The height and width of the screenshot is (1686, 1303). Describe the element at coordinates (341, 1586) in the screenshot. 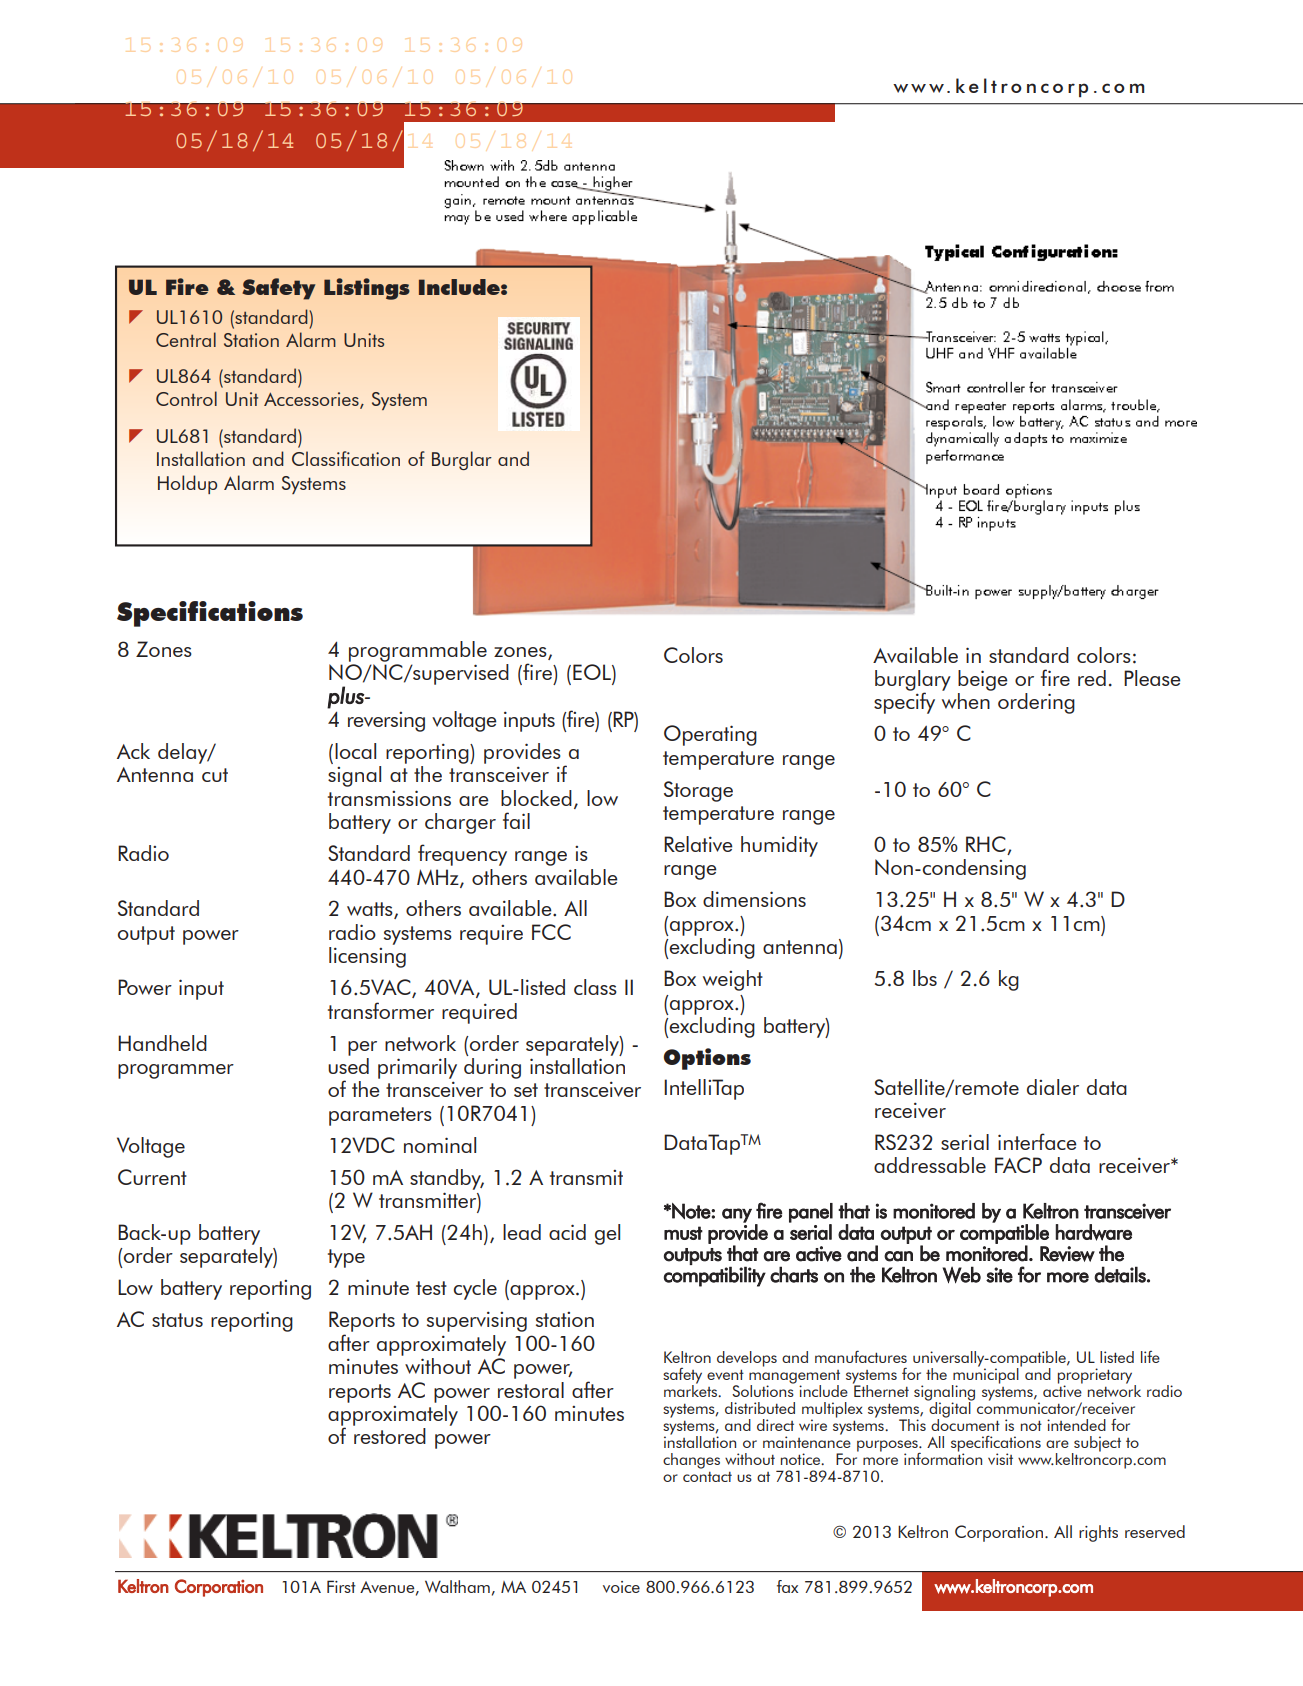

I see `First` at that location.
